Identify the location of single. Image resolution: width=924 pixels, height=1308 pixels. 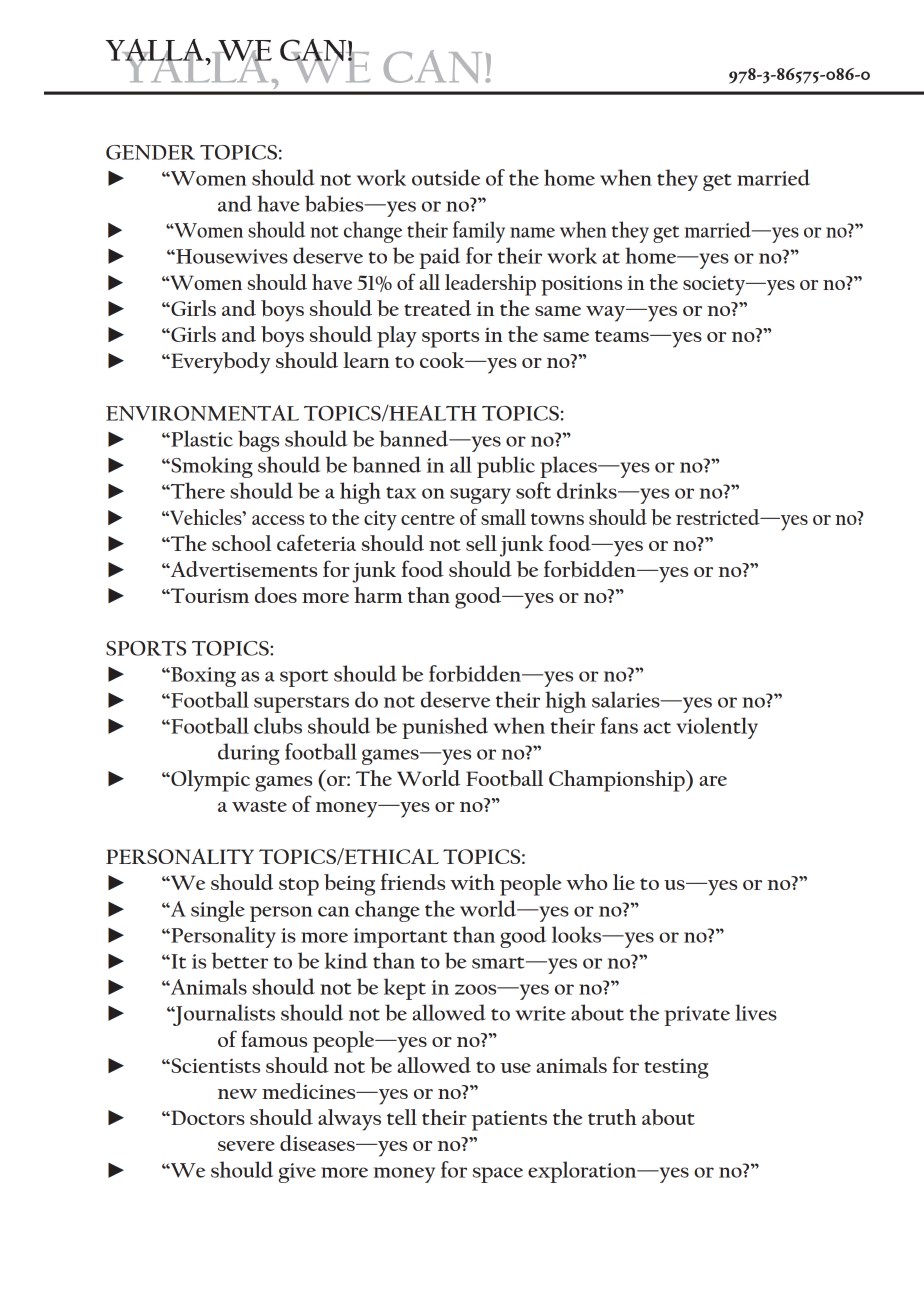
(218, 911).
